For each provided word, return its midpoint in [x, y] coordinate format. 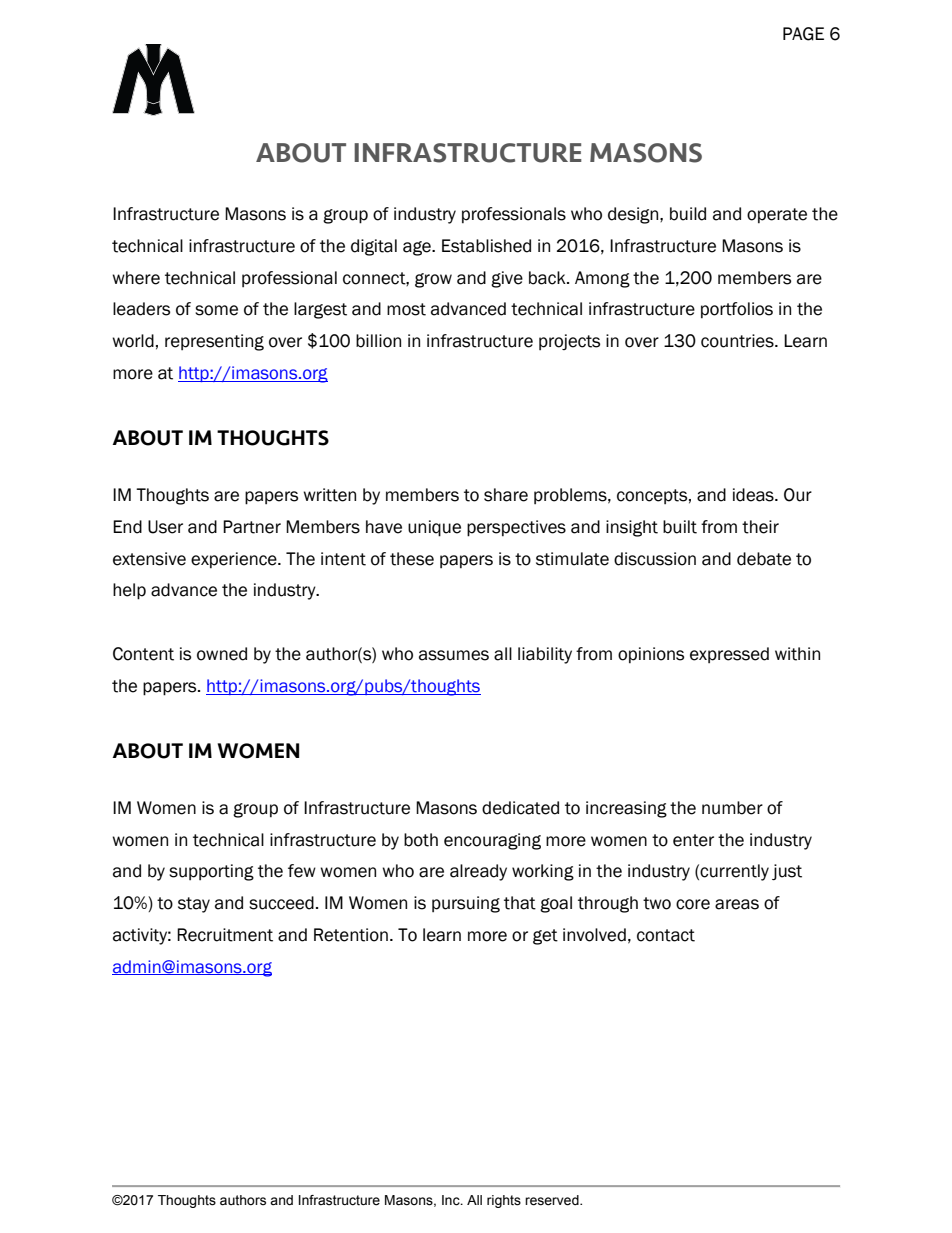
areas [737, 904]
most [406, 309]
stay [194, 905]
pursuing [466, 904]
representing [214, 342]
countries [738, 341]
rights [504, 1201]
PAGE [803, 34]
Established [486, 246]
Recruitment [225, 935]
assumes [454, 655]
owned [222, 654]
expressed [729, 655]
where [136, 278]
